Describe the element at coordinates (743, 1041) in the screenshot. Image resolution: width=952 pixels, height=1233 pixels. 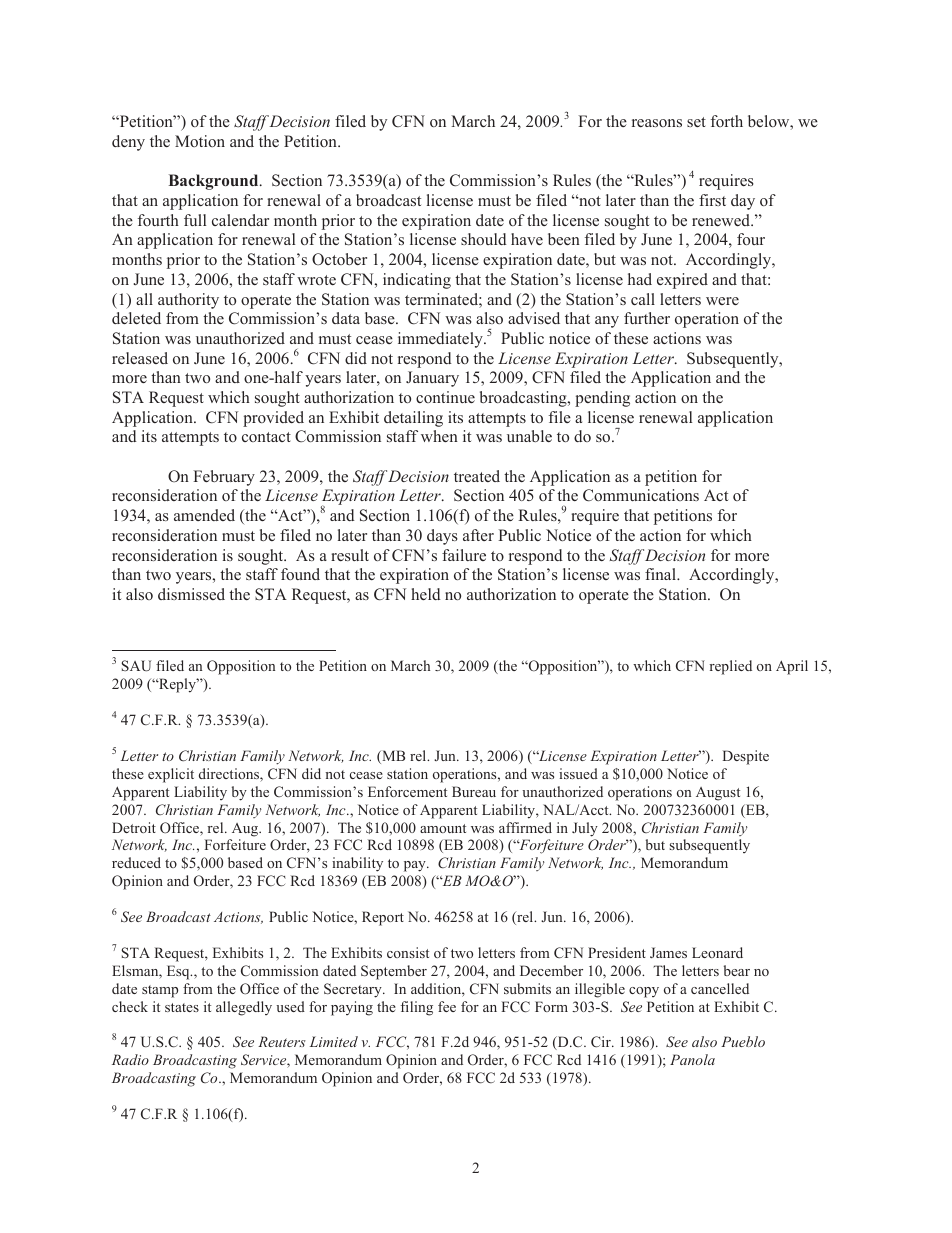
I see `Pueblo` at that location.
